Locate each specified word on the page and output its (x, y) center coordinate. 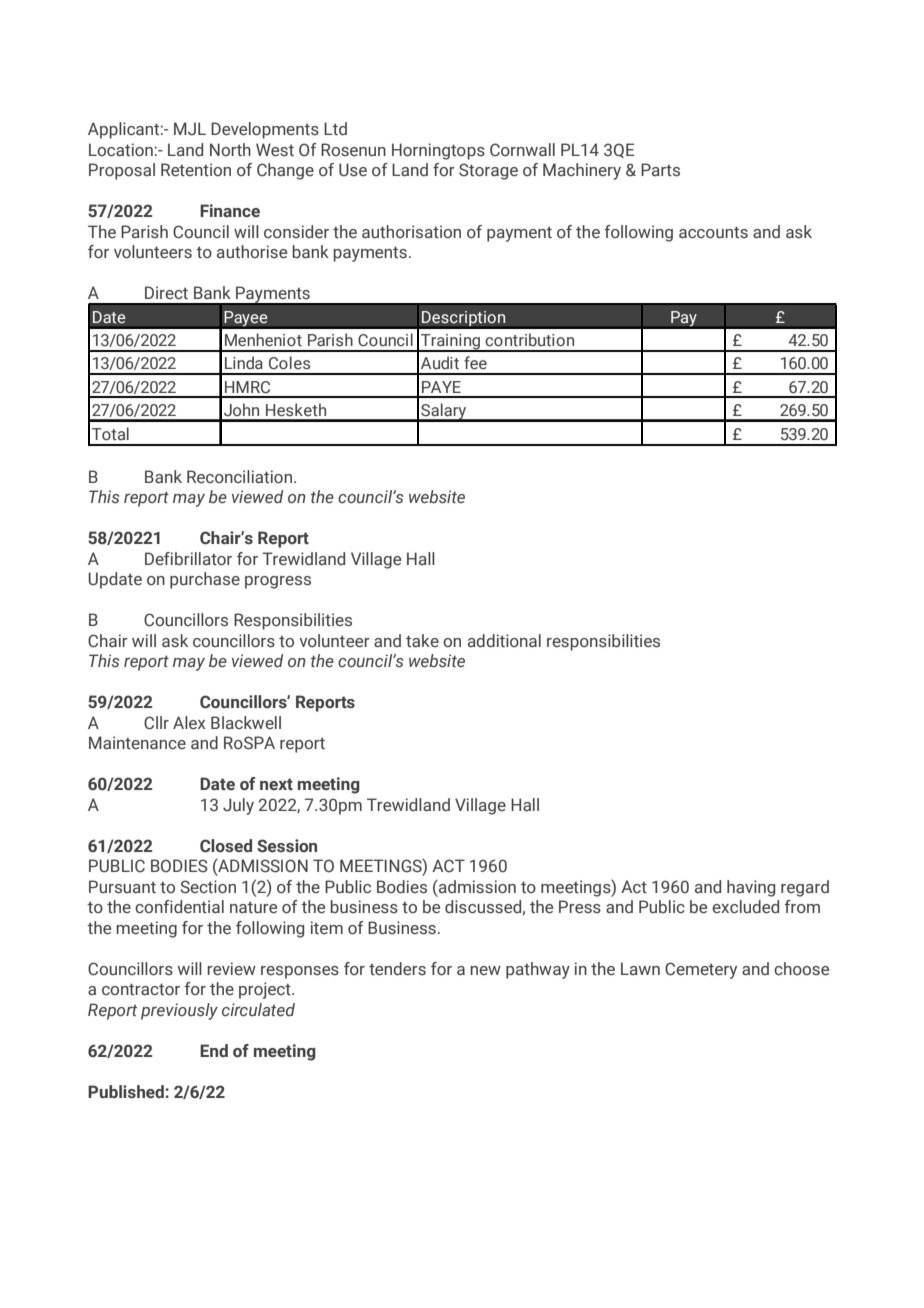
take (422, 641)
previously (179, 1011)
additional (504, 641)
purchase (205, 580)
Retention (196, 170)
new (485, 970)
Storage (488, 171)
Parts (660, 170)
